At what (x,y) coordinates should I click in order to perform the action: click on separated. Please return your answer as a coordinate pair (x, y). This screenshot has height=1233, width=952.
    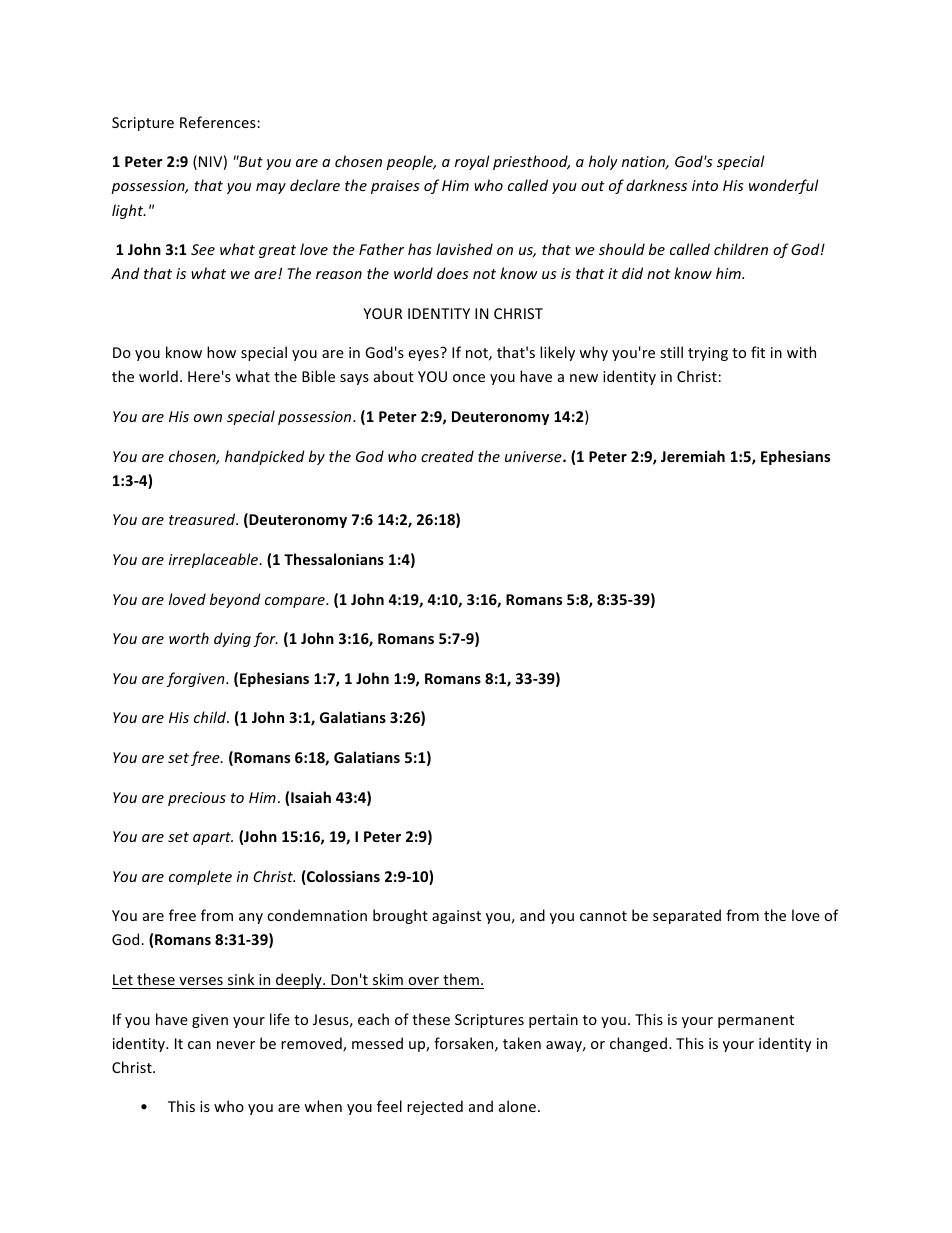
    Looking at the image, I should click on (687, 916).
